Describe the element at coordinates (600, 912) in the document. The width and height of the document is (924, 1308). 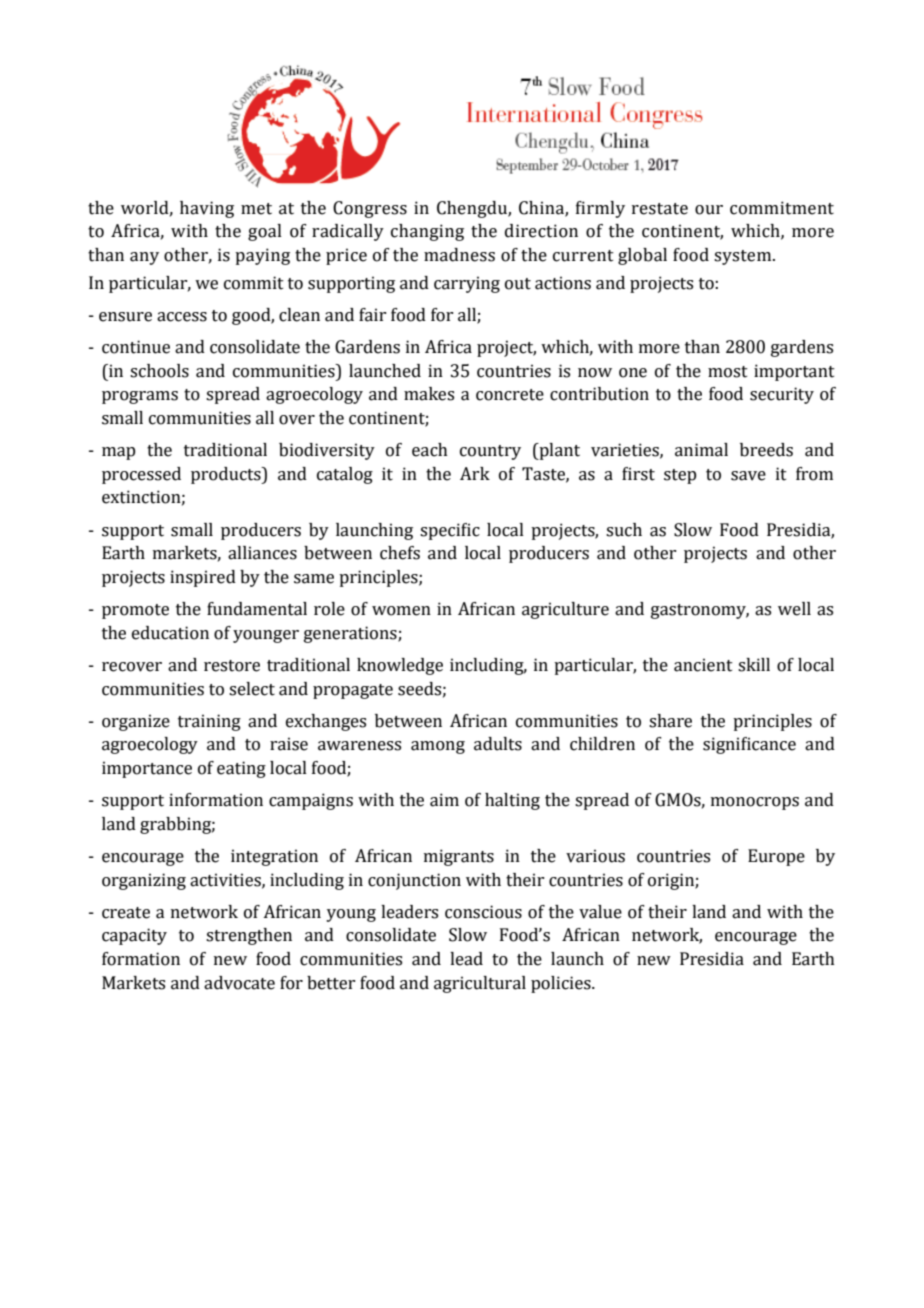
I see `value` at that location.
